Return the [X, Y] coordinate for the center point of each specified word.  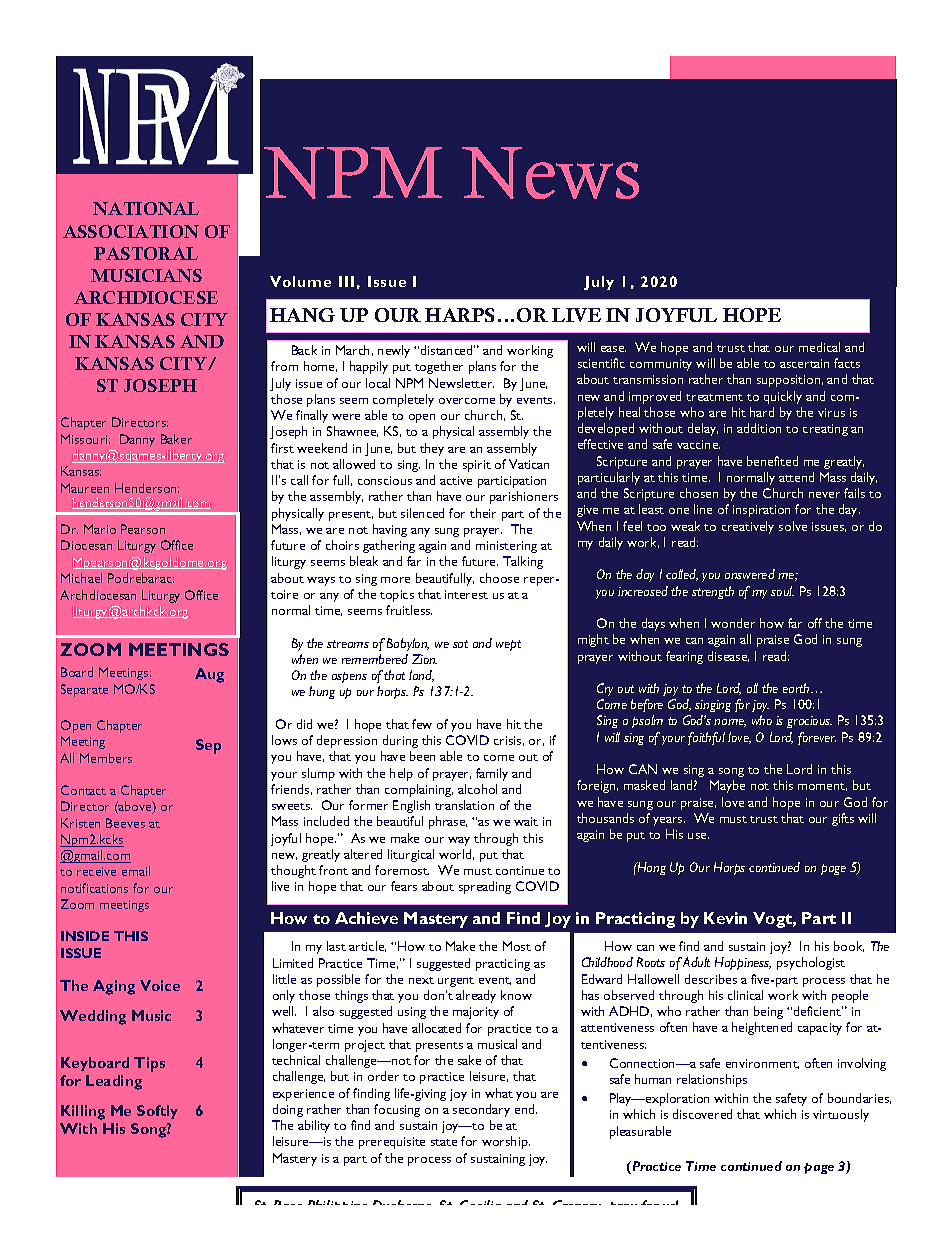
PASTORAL [146, 253]
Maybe [727, 786]
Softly [157, 1112]
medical [819, 347]
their [483, 513]
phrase [448, 822]
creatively [748, 527]
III [346, 281]
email [136, 871]
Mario [100, 529]
